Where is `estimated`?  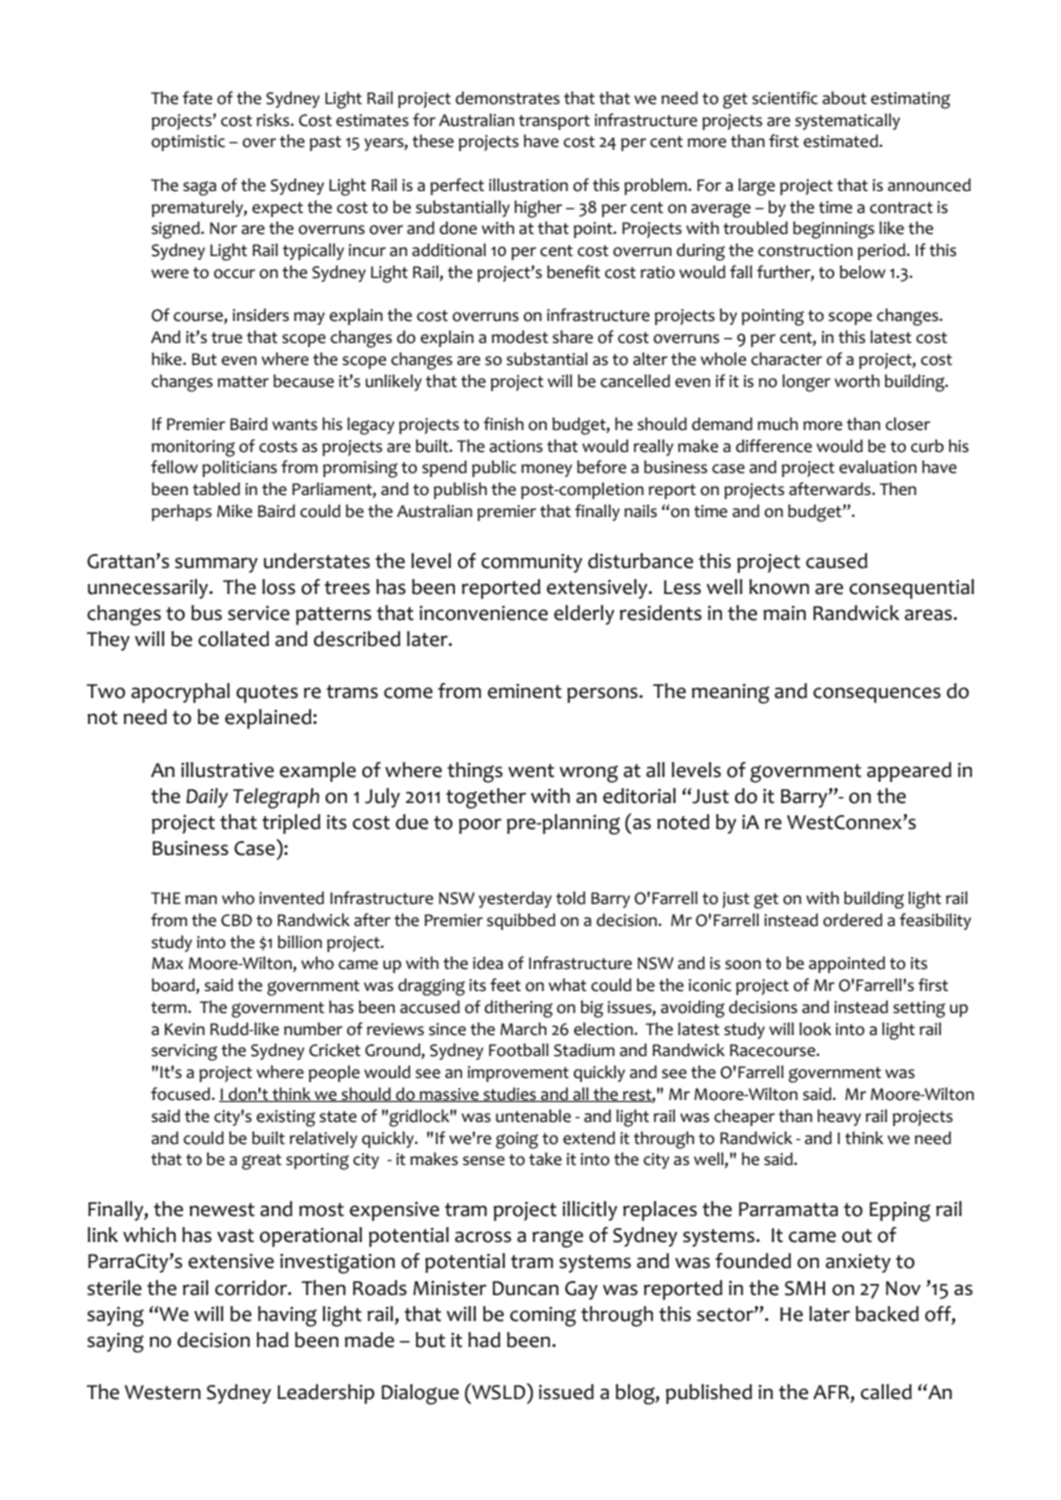 estimated is located at coordinates (841, 141).
